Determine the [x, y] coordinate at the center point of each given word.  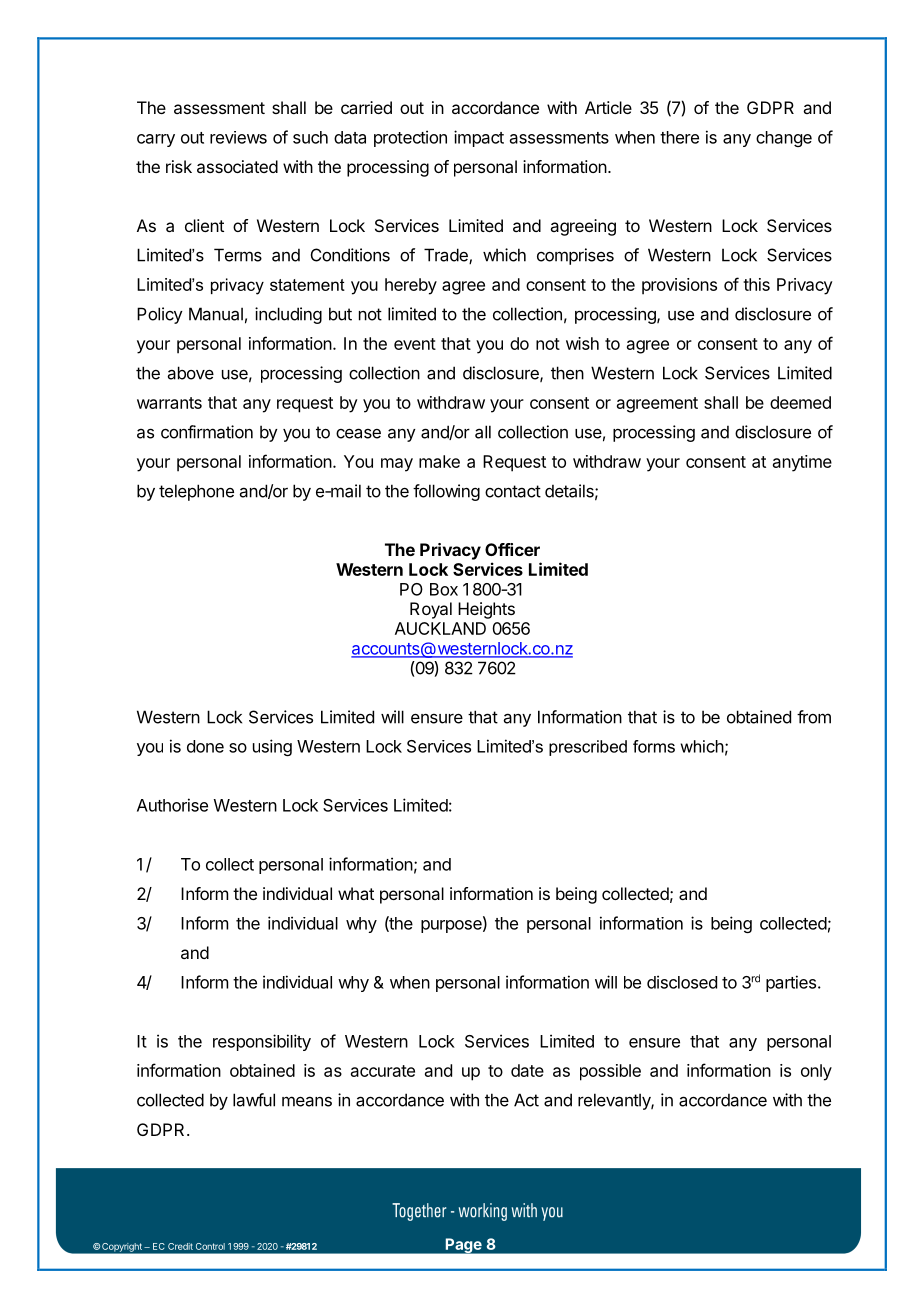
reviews [238, 137]
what [356, 893]
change [784, 139]
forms [654, 746]
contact [513, 491]
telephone [196, 492]
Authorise [172, 805]
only [816, 1072]
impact [479, 138]
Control [210, 1246]
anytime [802, 463]
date [527, 1070]
